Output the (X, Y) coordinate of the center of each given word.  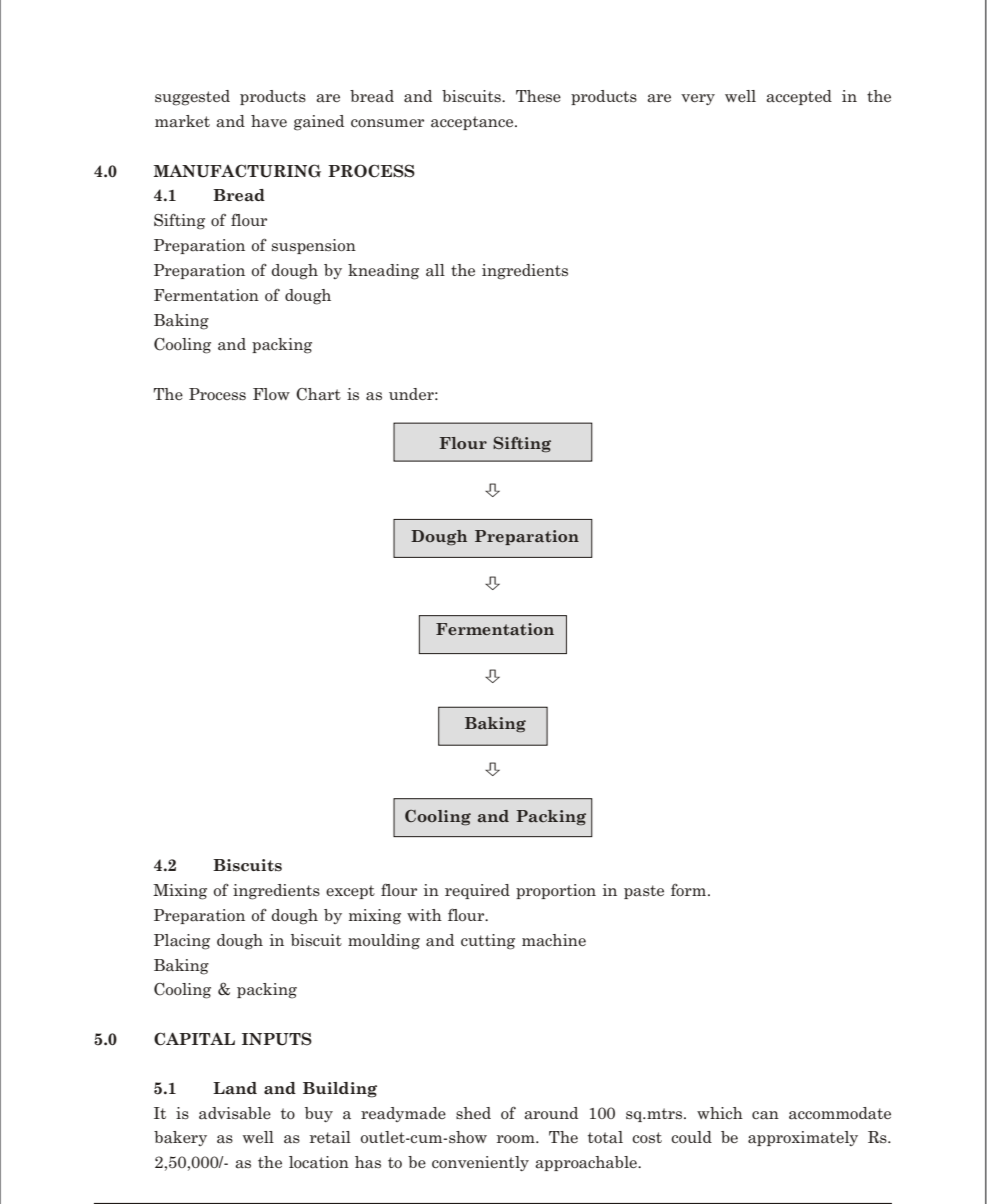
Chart (318, 394)
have (269, 121)
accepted (799, 97)
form (690, 889)
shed (473, 1113)
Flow (271, 394)
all (435, 270)
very (698, 99)
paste (644, 892)
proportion (556, 891)
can (765, 1115)
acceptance (473, 123)
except (350, 892)
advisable (235, 1113)
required (477, 891)
